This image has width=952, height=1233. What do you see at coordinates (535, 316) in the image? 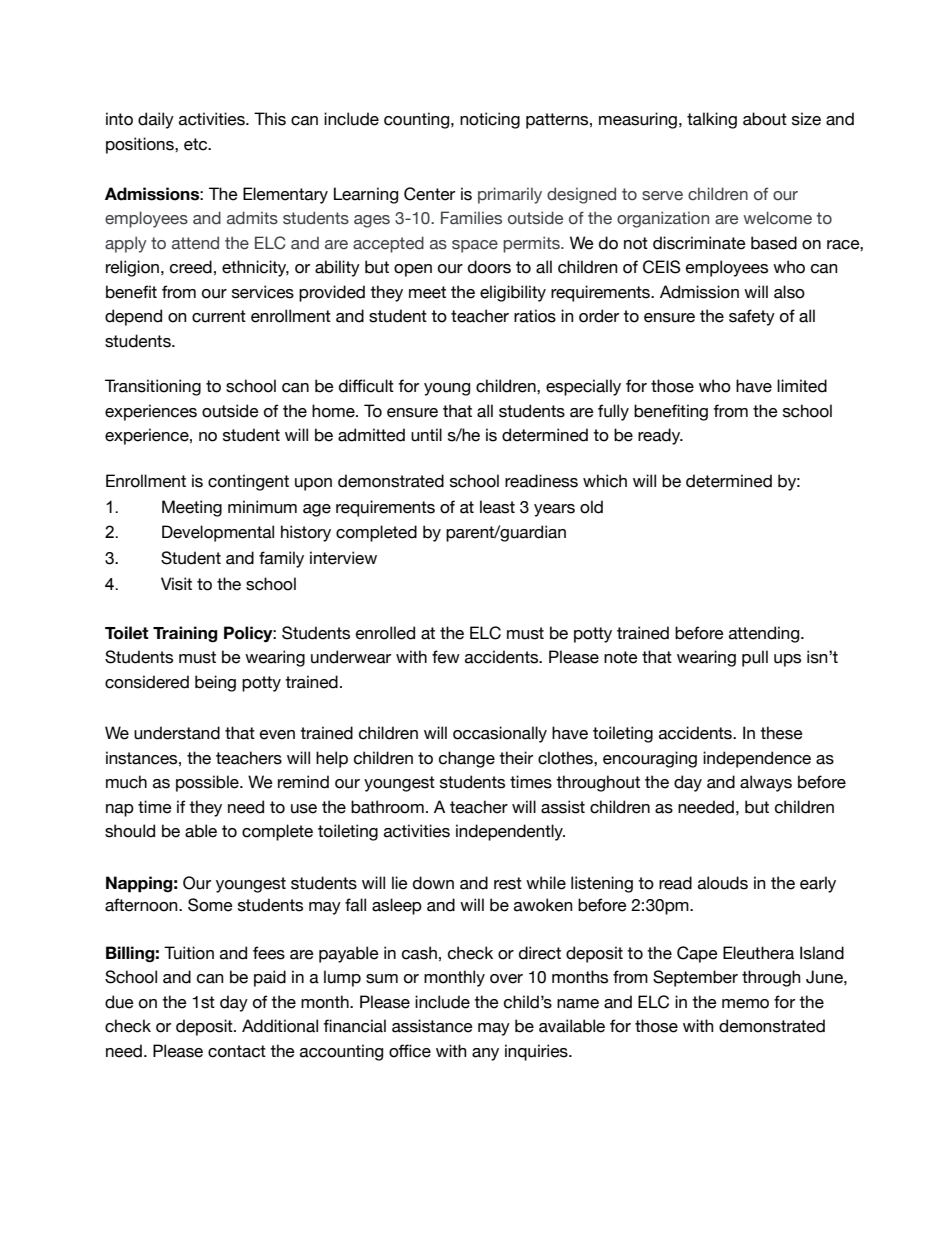
I see `ratios` at bounding box center [535, 316].
